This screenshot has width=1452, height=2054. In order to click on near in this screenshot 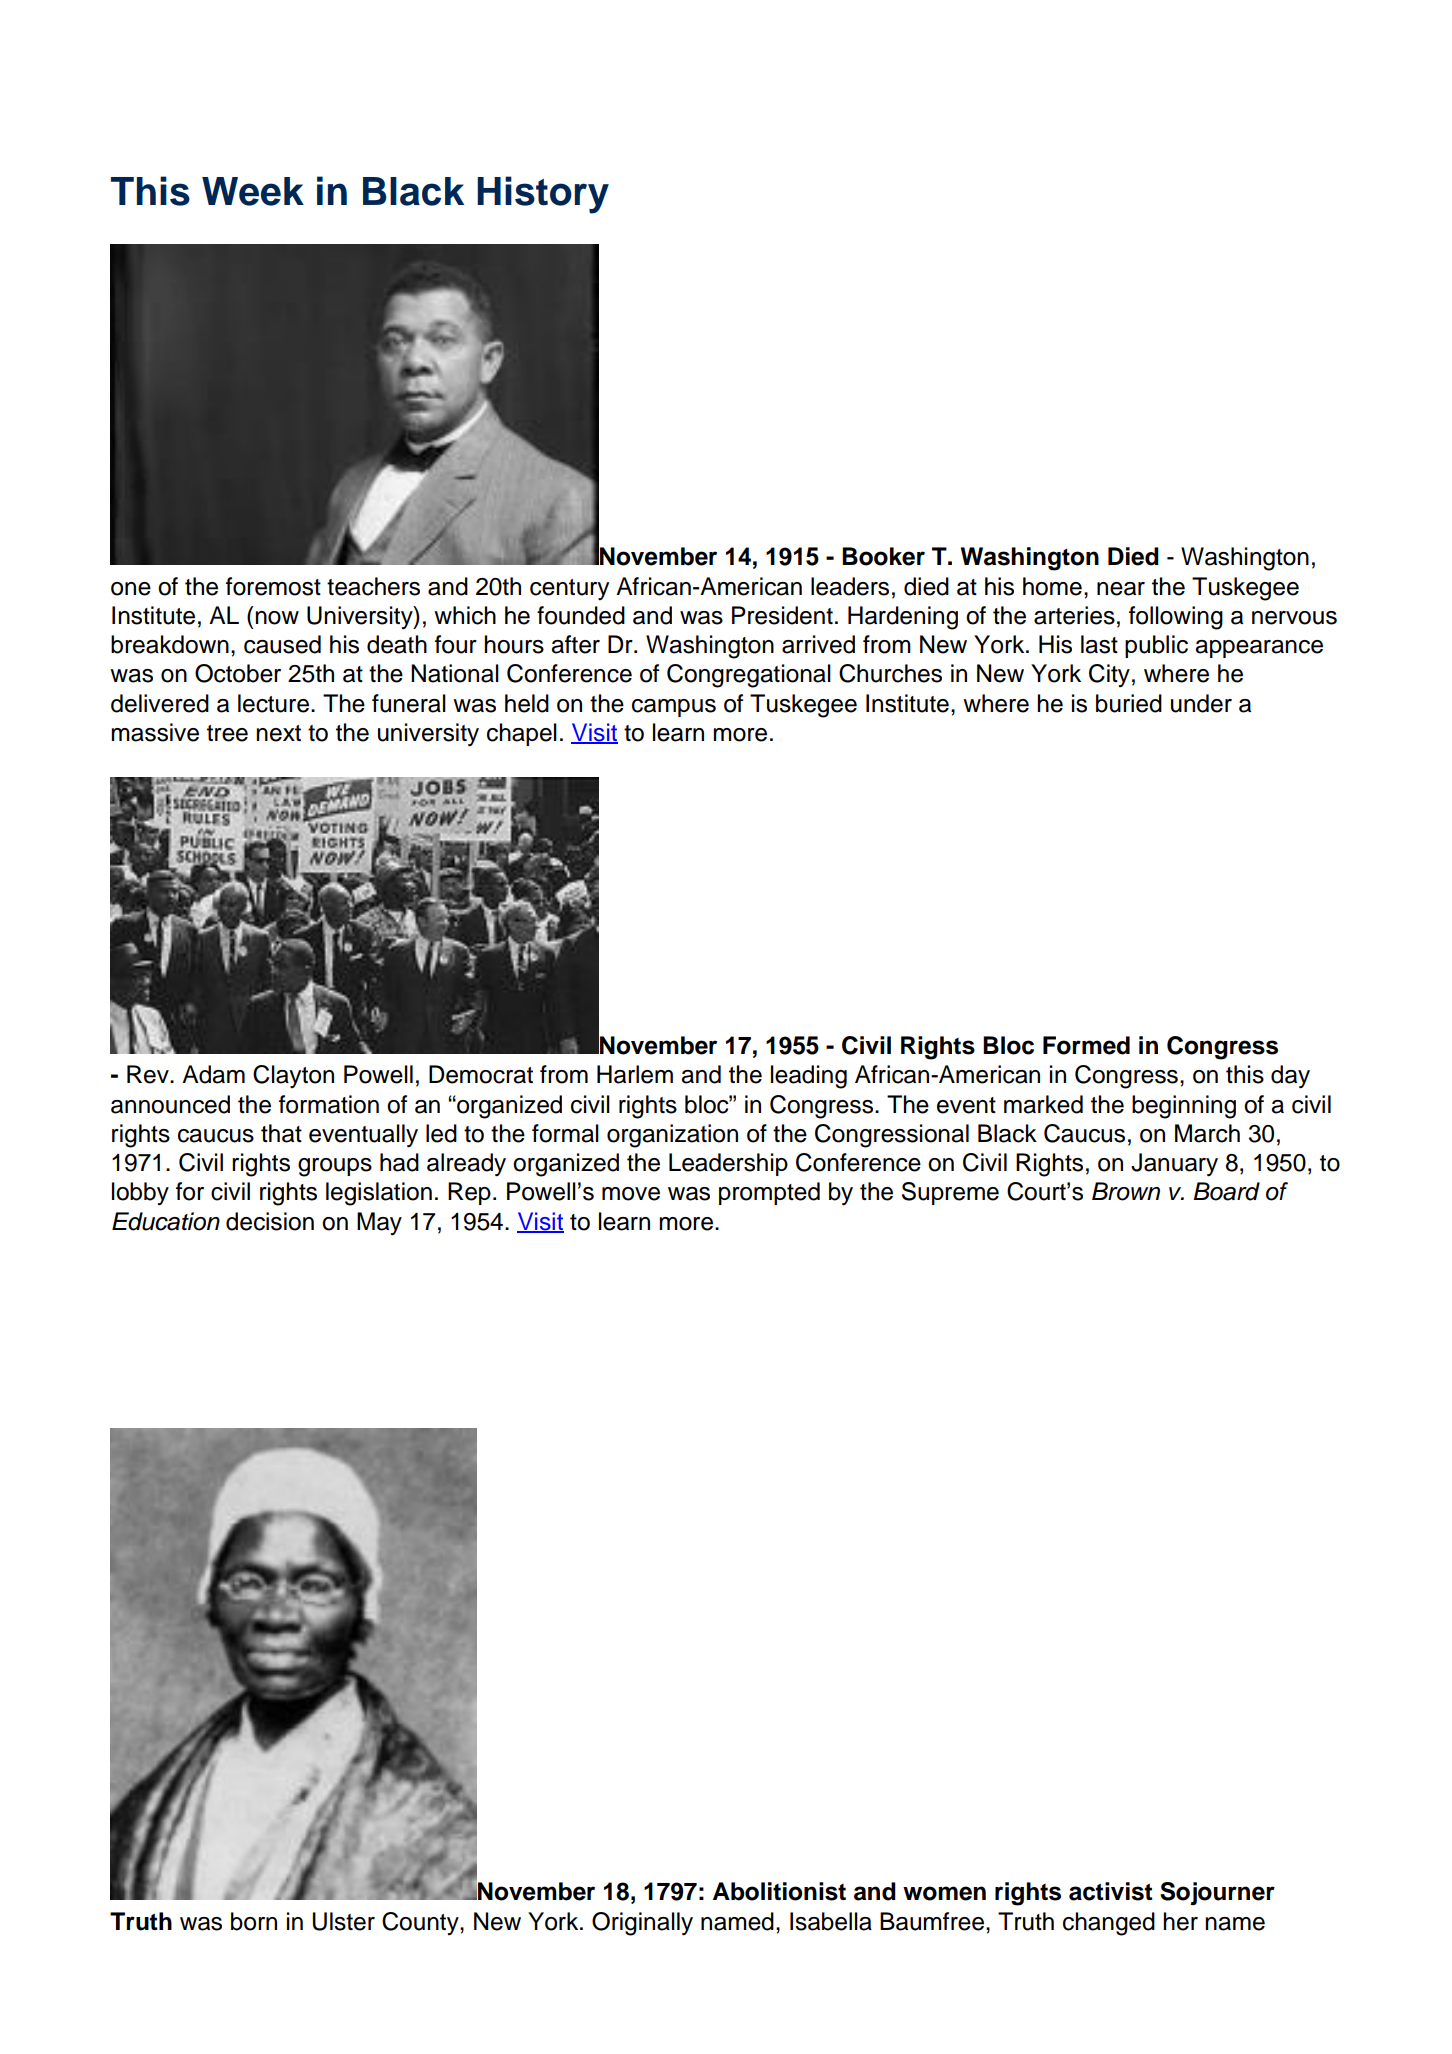, I will do `click(1121, 589)`.
